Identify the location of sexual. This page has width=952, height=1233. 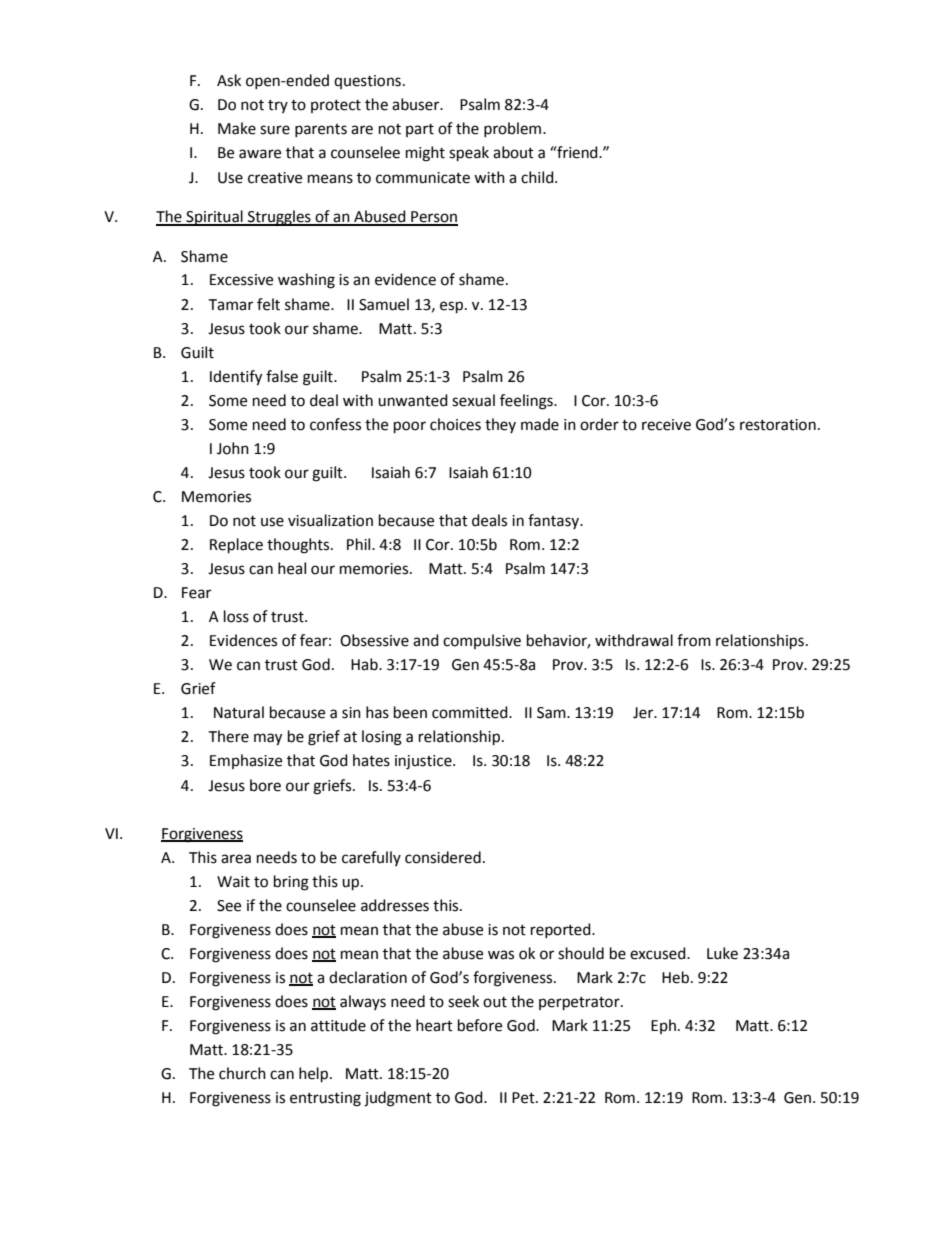
(473, 400).
